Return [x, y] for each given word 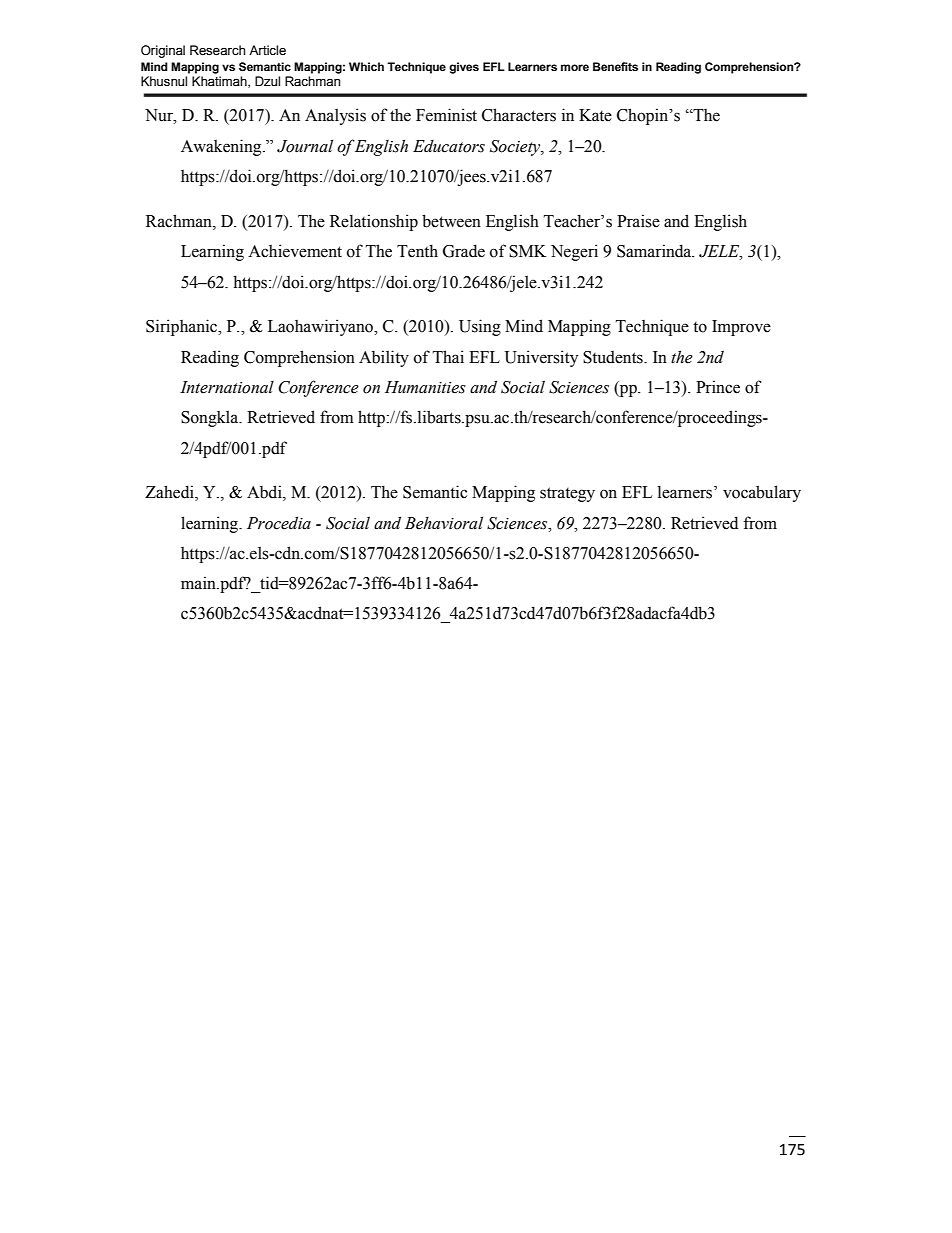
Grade [464, 251]
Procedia [279, 523]
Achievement [295, 251]
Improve [741, 328]
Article [267, 50]
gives [464, 68]
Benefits [615, 66]
